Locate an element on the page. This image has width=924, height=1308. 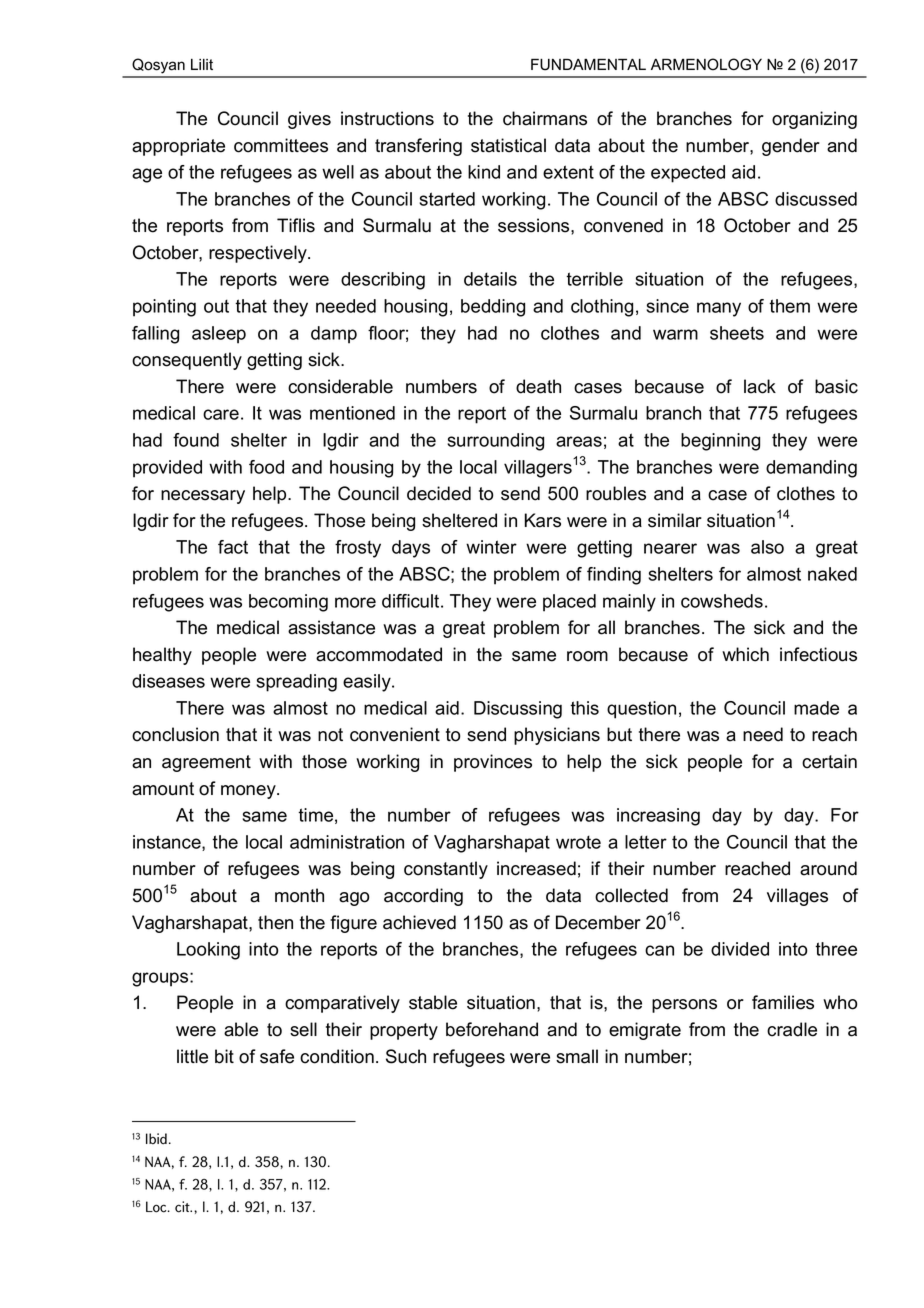
becoming is located at coordinates (288, 603).
